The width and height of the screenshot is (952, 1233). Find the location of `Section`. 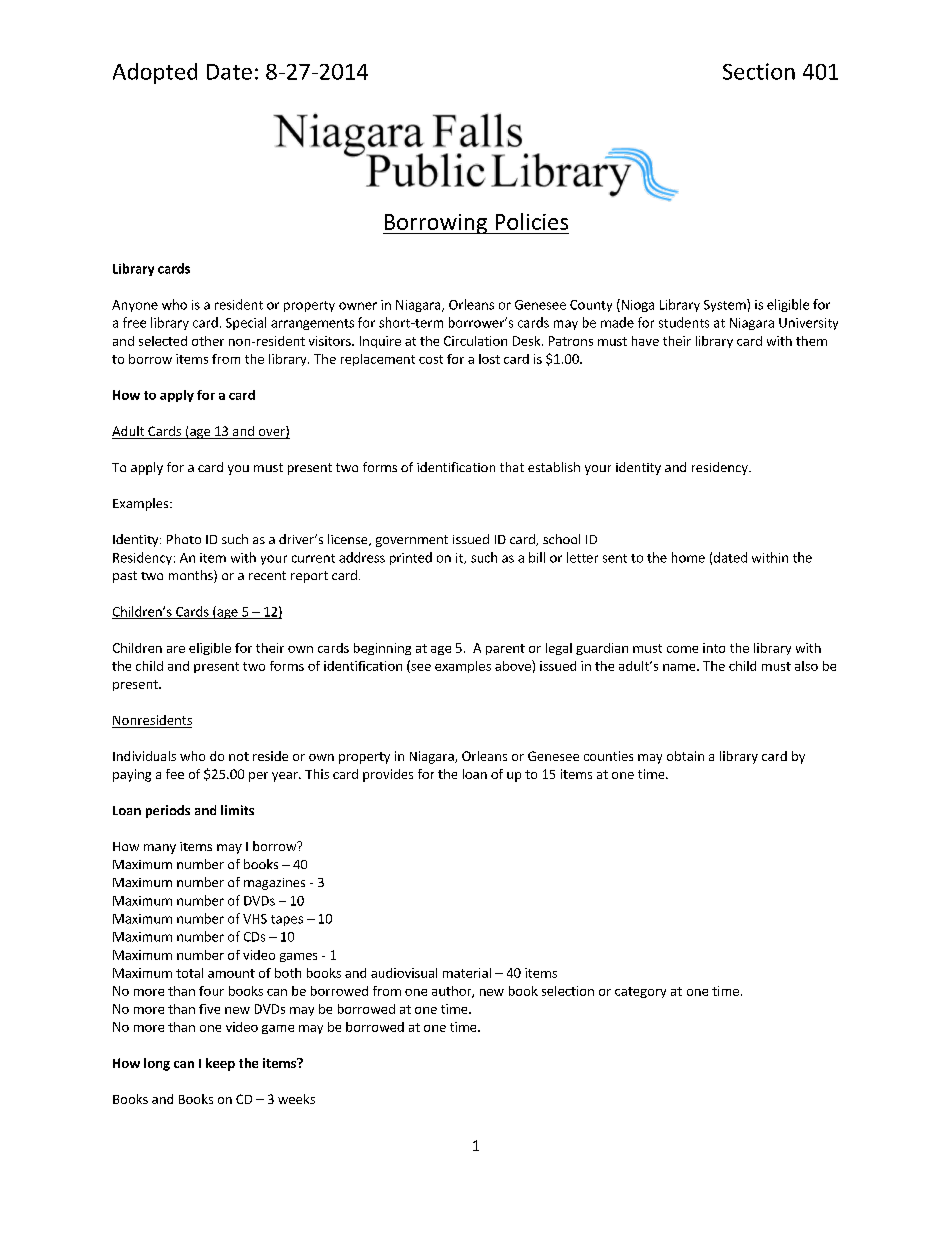

Section is located at coordinates (759, 71).
